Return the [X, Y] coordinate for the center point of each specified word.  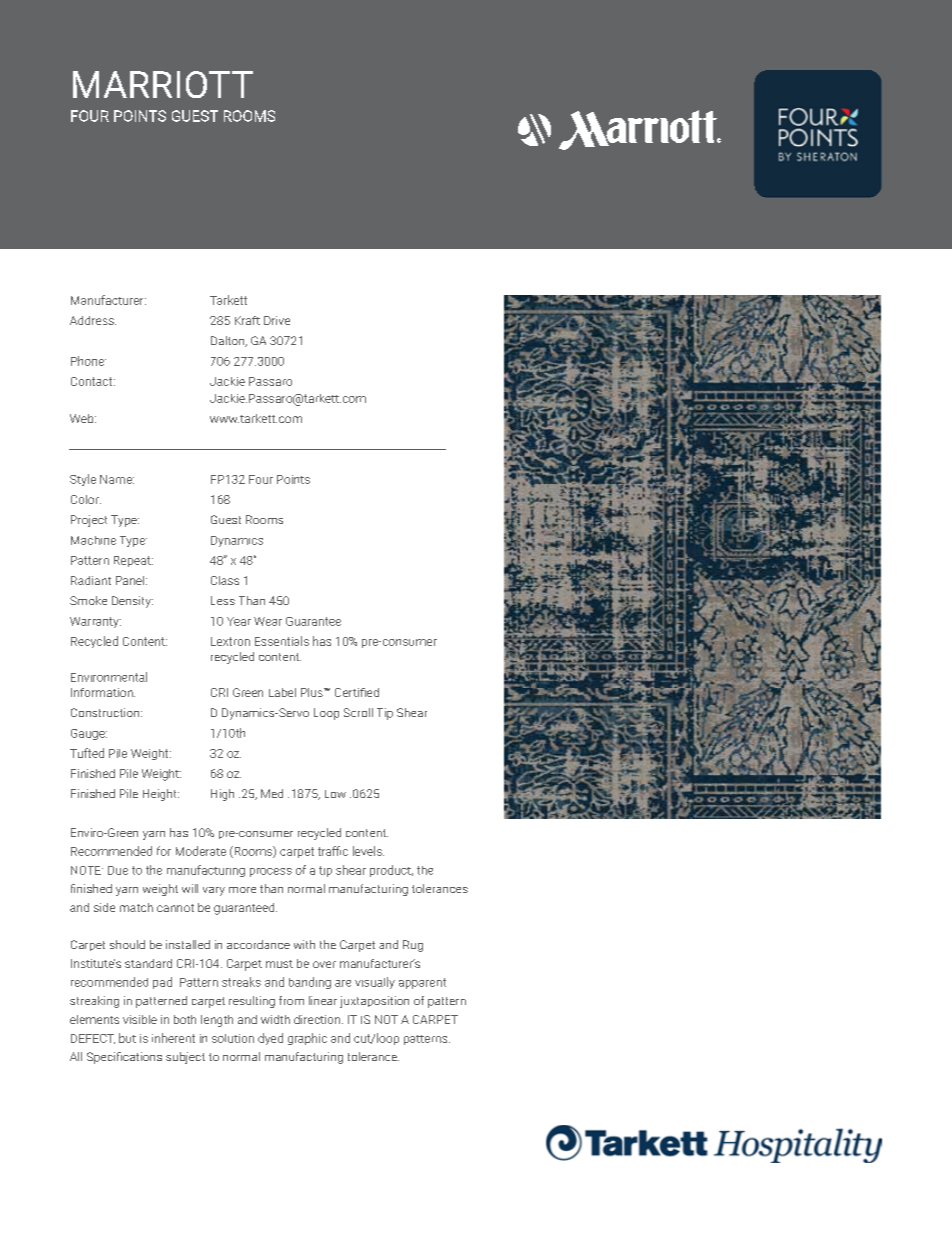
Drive [277, 320]
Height [161, 795]
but [127, 1038]
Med [272, 793]
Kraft [247, 320]
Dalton [229, 341]
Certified [357, 692]
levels [368, 851]
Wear [268, 621]
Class [225, 580]
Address [93, 320]
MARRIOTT [163, 84]
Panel [130, 580]
